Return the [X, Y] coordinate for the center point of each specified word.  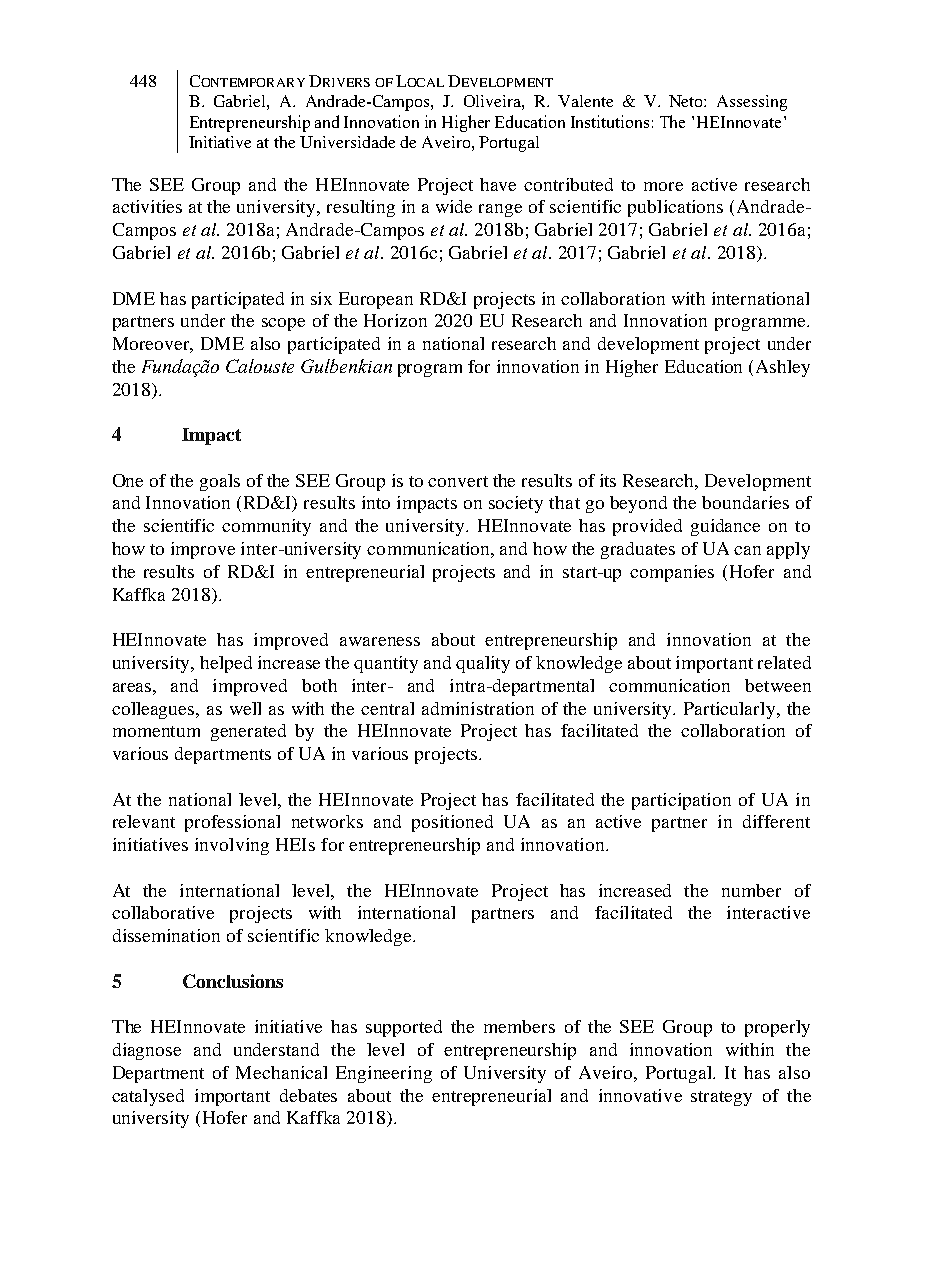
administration [478, 708]
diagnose [147, 1051]
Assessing [752, 103]
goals [220, 482]
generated [248, 732]
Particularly [731, 710]
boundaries [745, 502]
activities [147, 206]
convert [458, 481]
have [498, 184]
